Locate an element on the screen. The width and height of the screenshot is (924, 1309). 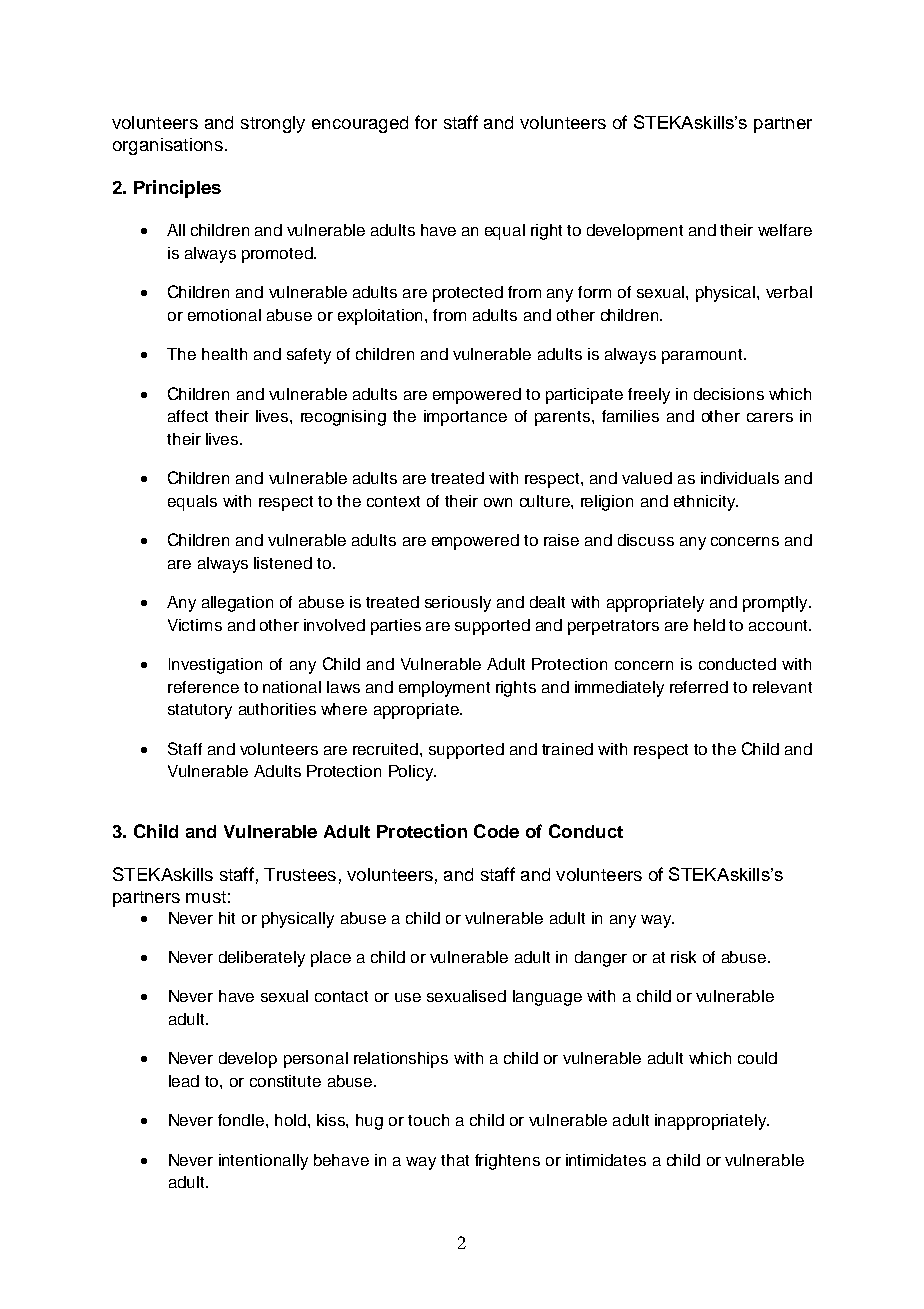
strongly is located at coordinates (273, 124).
